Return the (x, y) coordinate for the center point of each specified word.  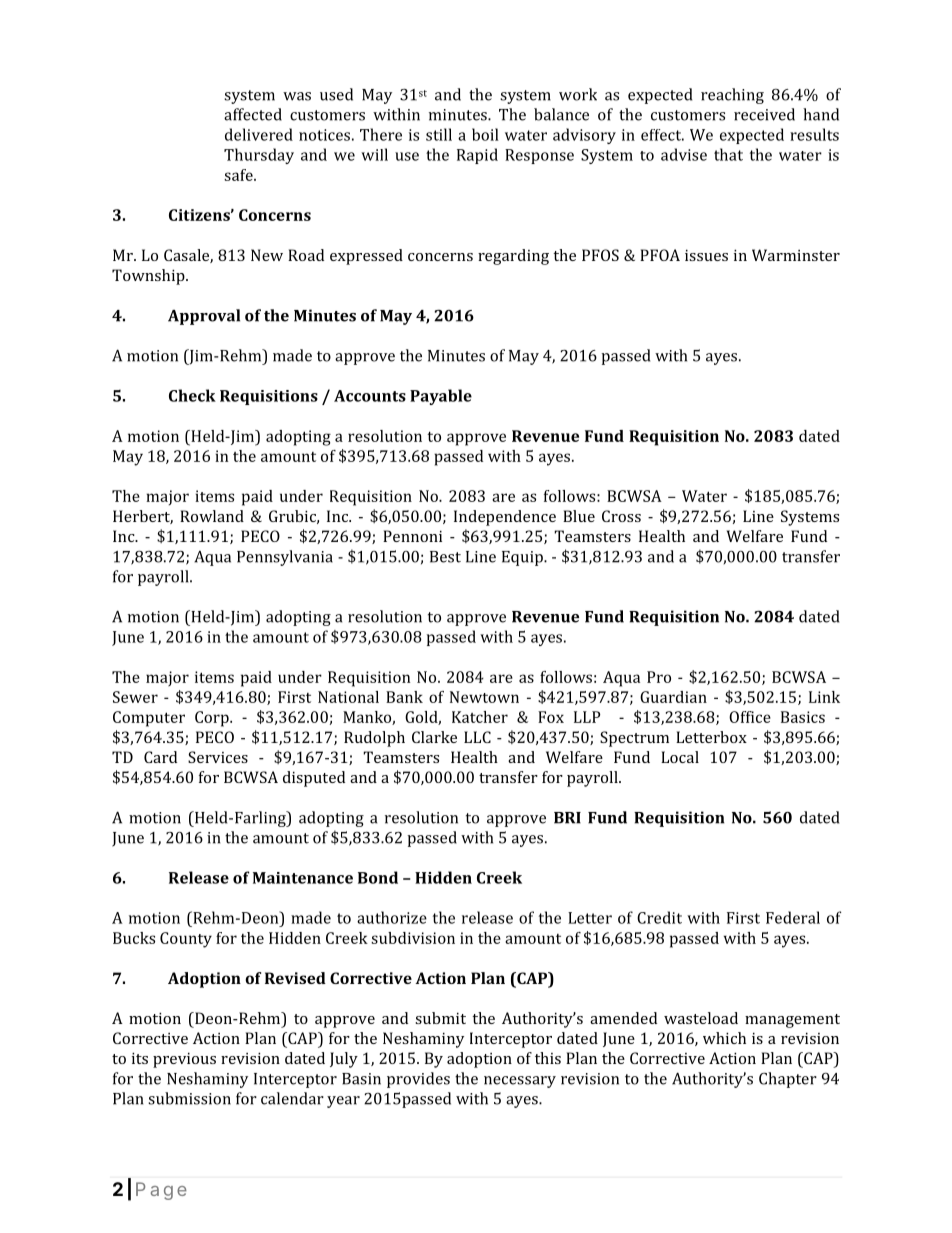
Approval (204, 317)
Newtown (484, 697)
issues (706, 255)
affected (253, 114)
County (186, 940)
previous (184, 1060)
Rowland (212, 516)
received (764, 114)
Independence (505, 518)
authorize (392, 917)
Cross (621, 516)
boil (485, 134)
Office (750, 717)
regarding (513, 257)
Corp (213, 719)
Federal (793, 917)
